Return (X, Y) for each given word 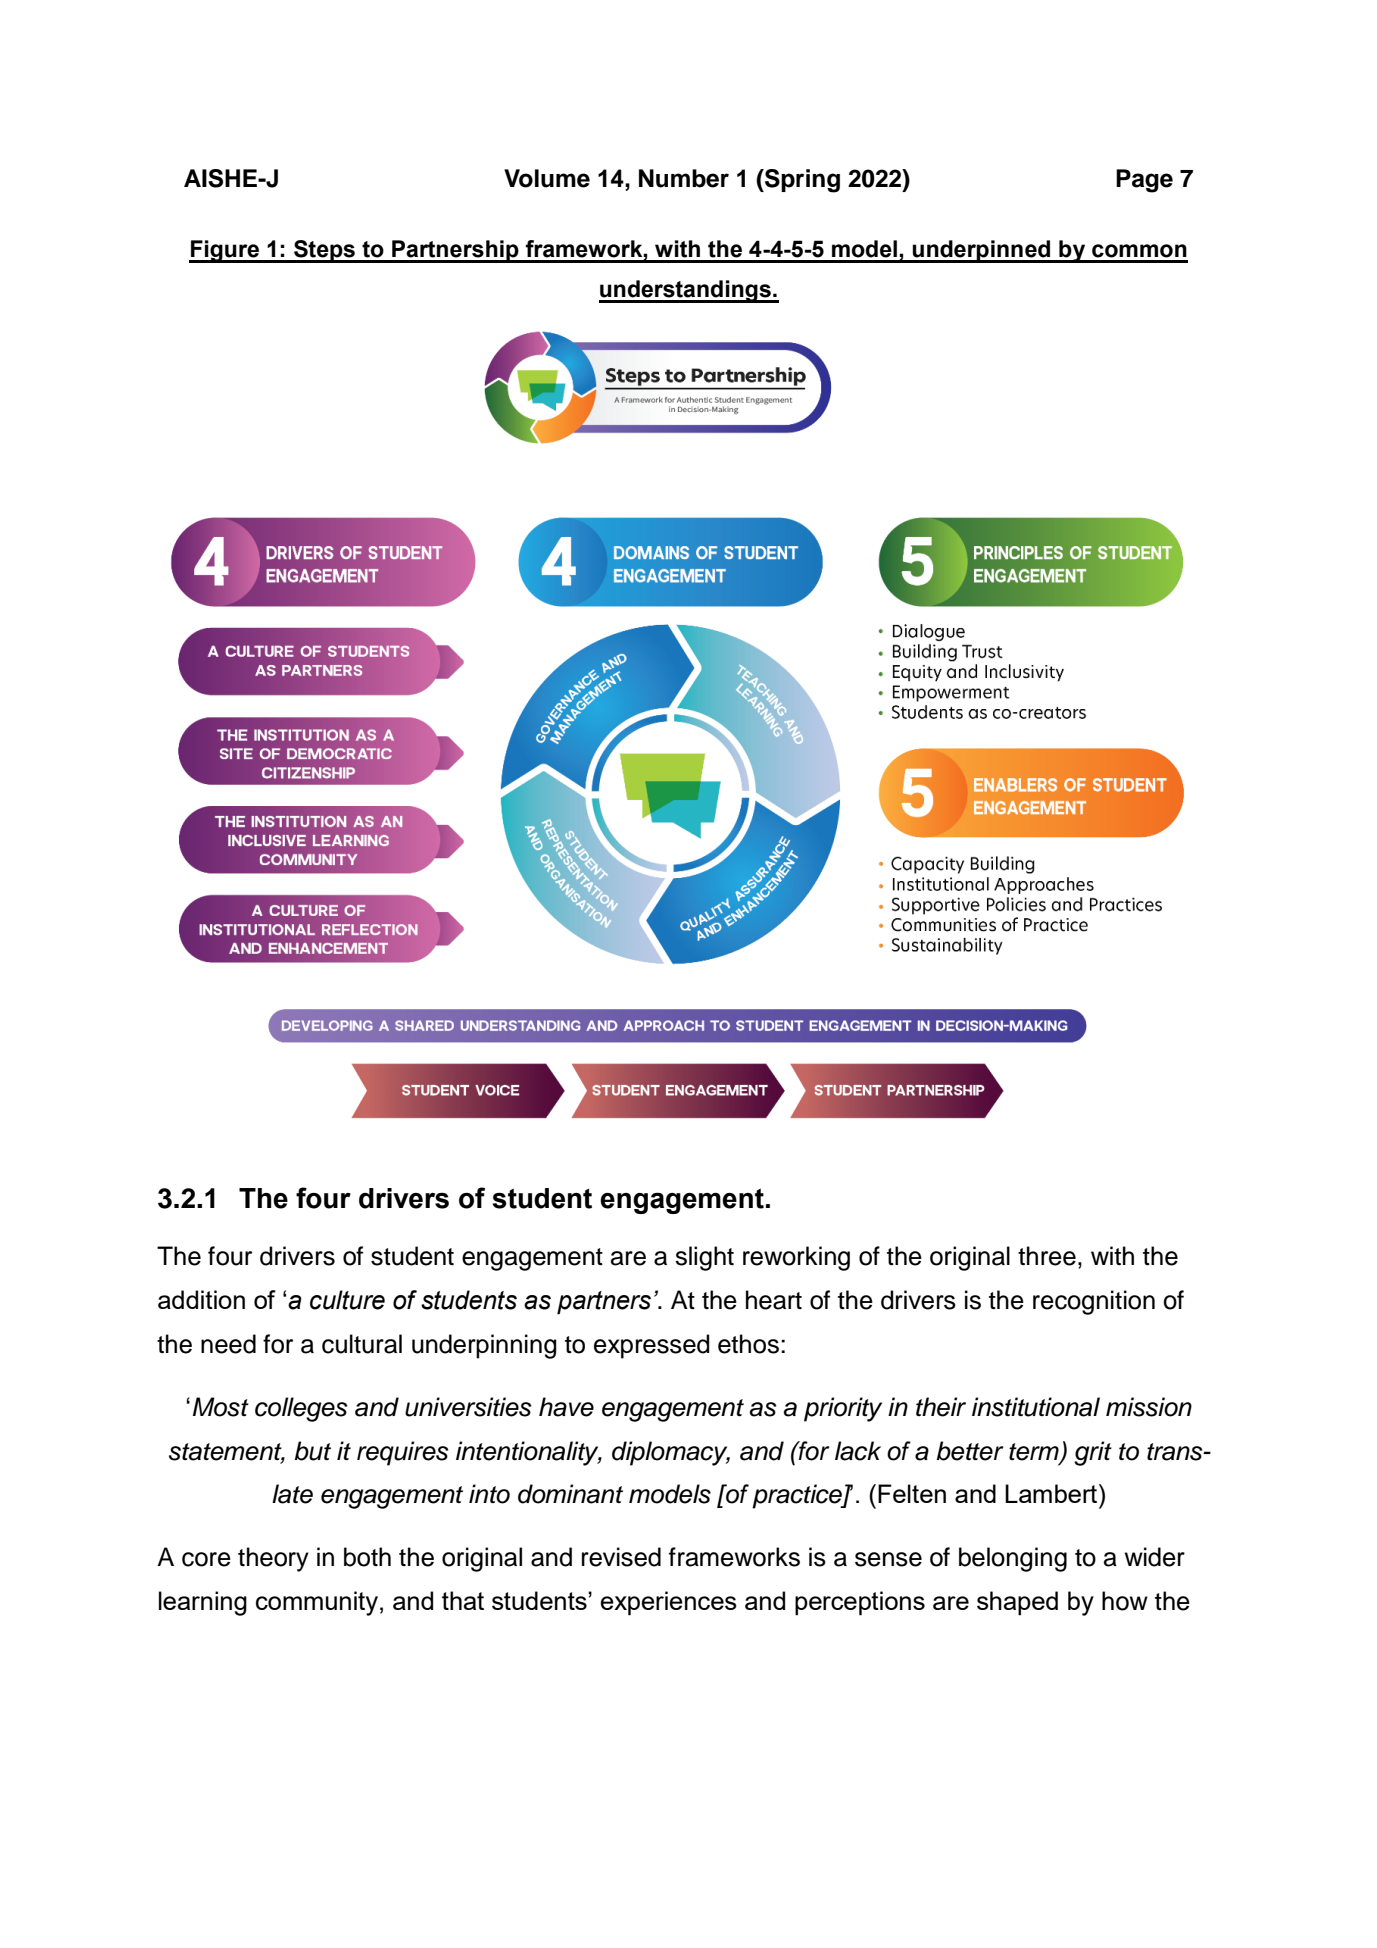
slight (704, 1258)
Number (684, 178)
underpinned (982, 251)
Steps (324, 251)
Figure (225, 251)
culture (347, 1300)
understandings (686, 291)
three (1047, 1256)
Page (1144, 181)
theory (273, 1559)
